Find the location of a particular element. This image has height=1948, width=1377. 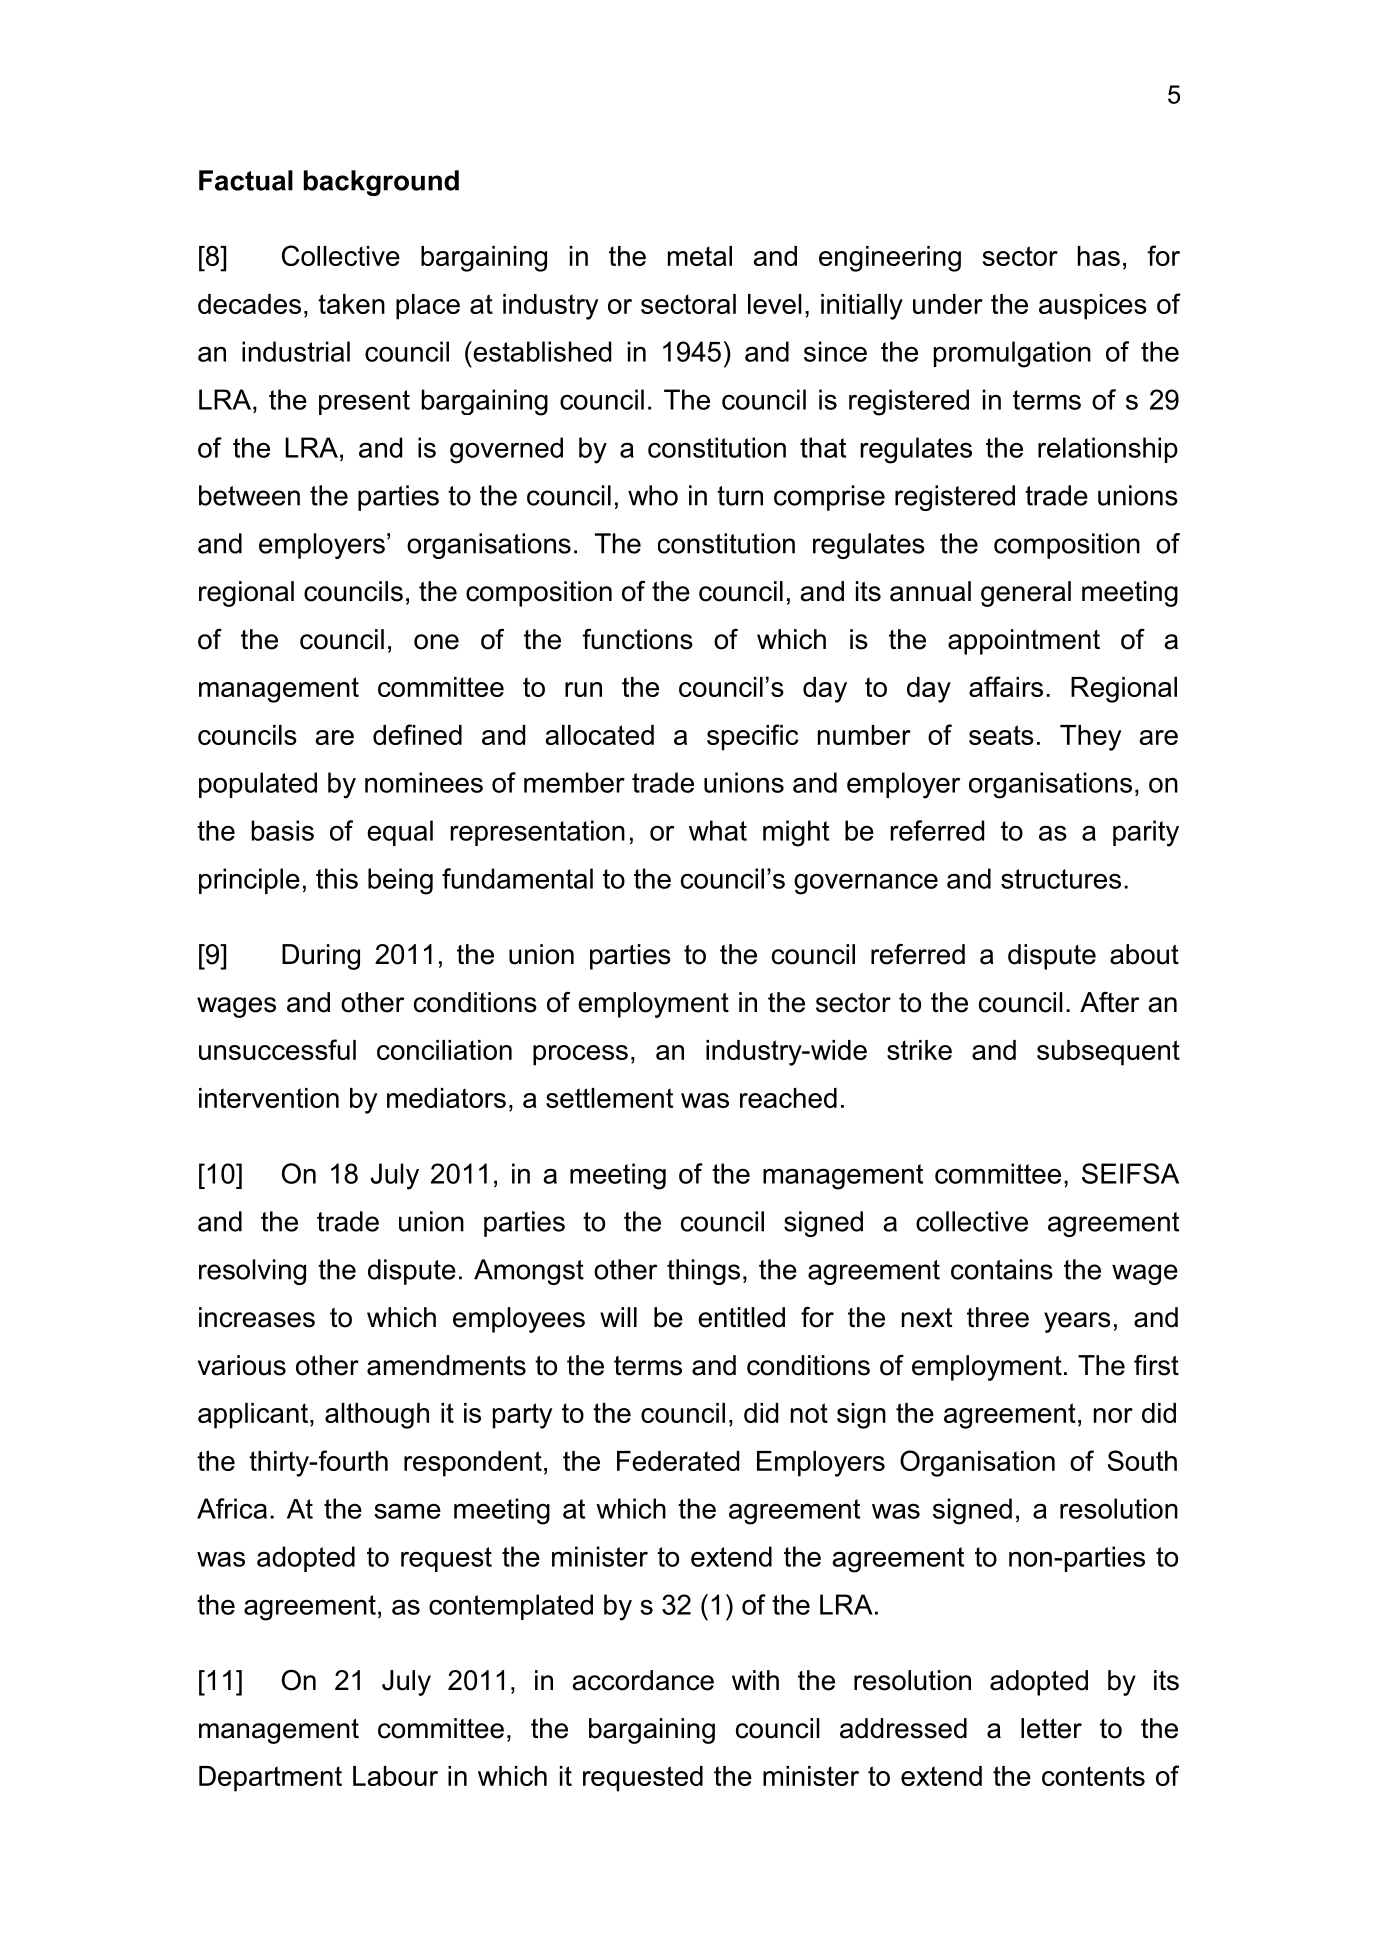

seats is located at coordinates (1001, 735).
